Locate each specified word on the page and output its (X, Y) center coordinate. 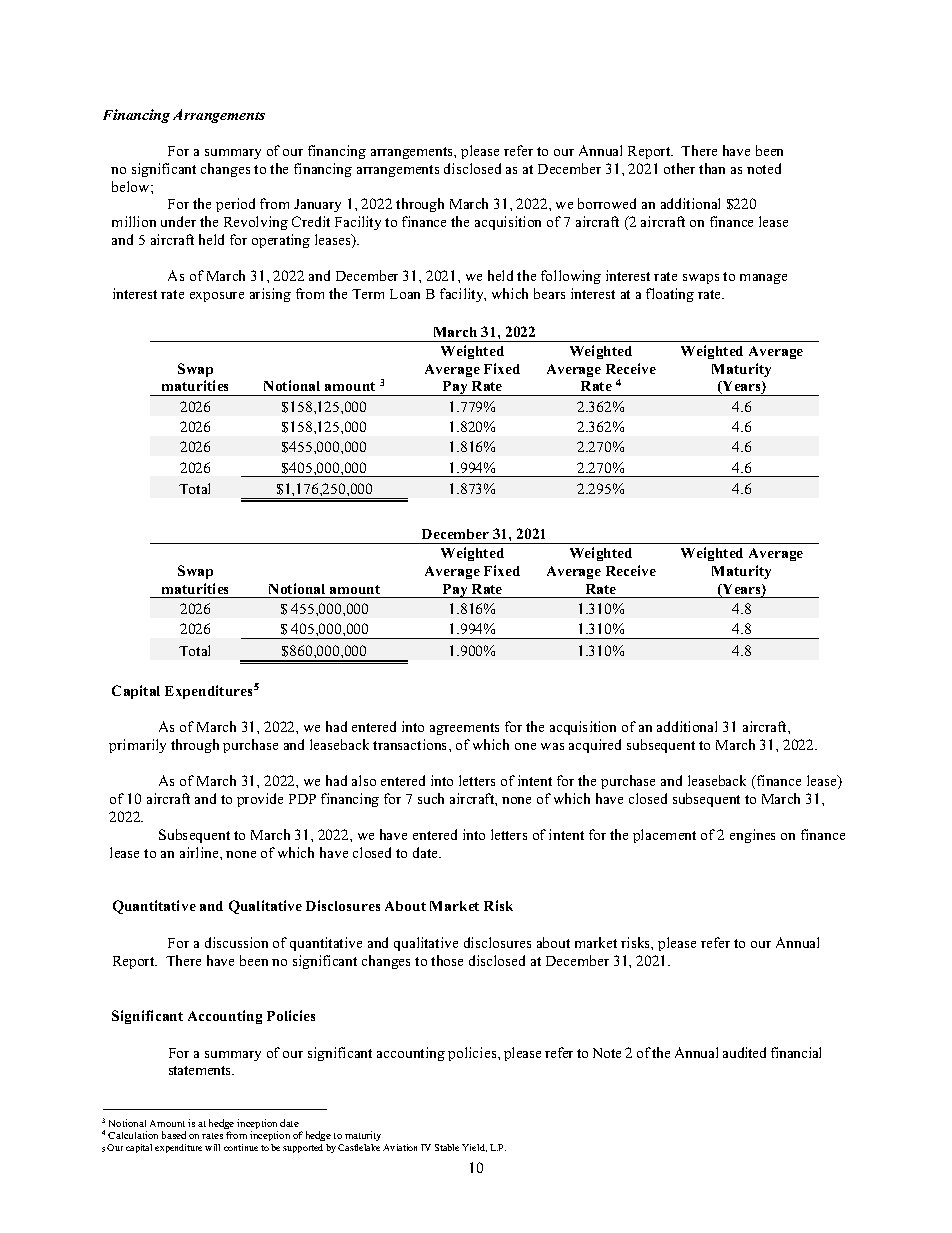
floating (670, 295)
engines (752, 836)
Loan (405, 294)
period (235, 205)
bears (549, 293)
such (431, 798)
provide (260, 800)
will (212, 1147)
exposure (217, 297)
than (712, 168)
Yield (474, 1148)
